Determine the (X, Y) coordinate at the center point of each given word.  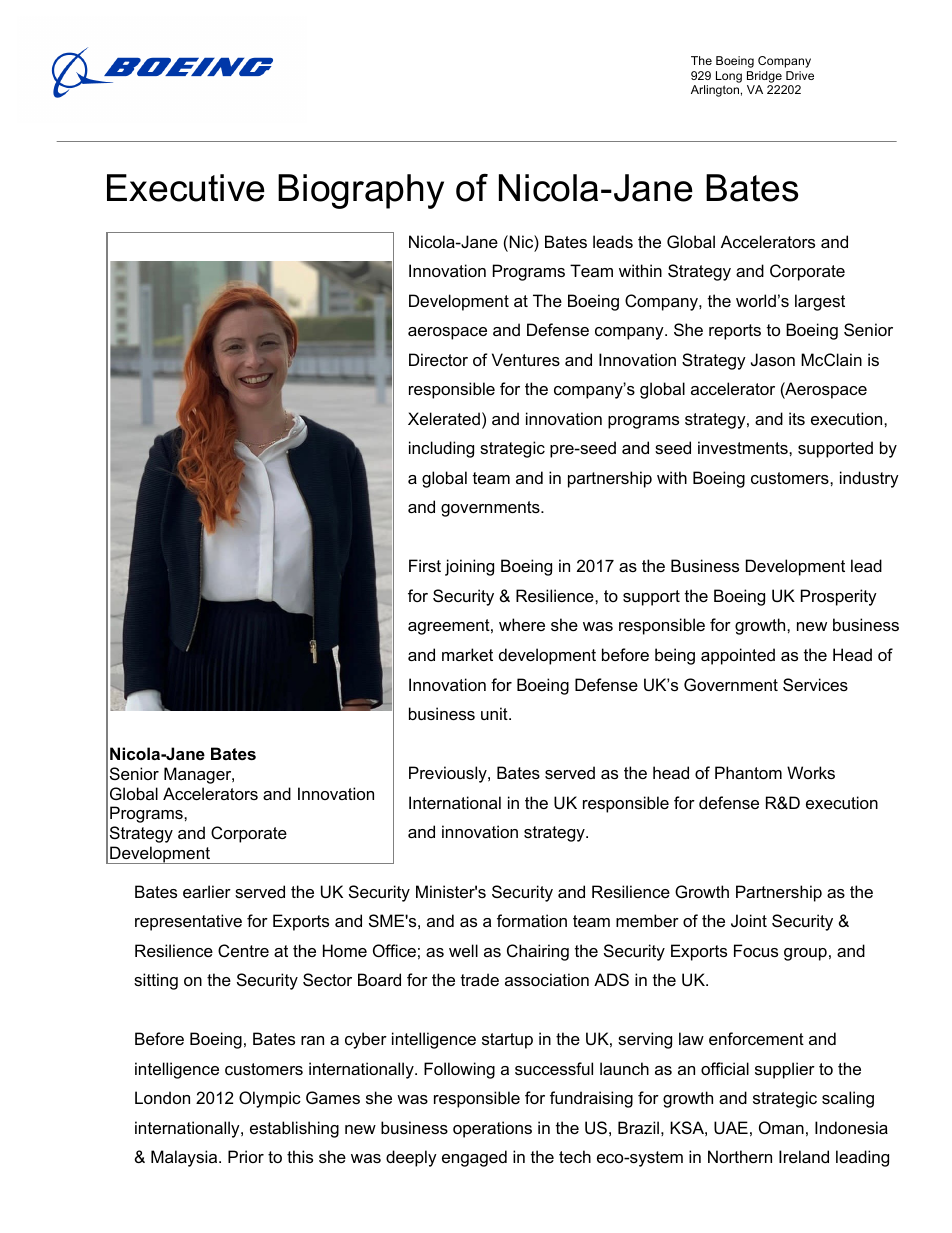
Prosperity (839, 597)
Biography (361, 191)
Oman (781, 1127)
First (425, 565)
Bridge (765, 78)
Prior (246, 1156)
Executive (186, 188)
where (522, 624)
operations (492, 1129)
